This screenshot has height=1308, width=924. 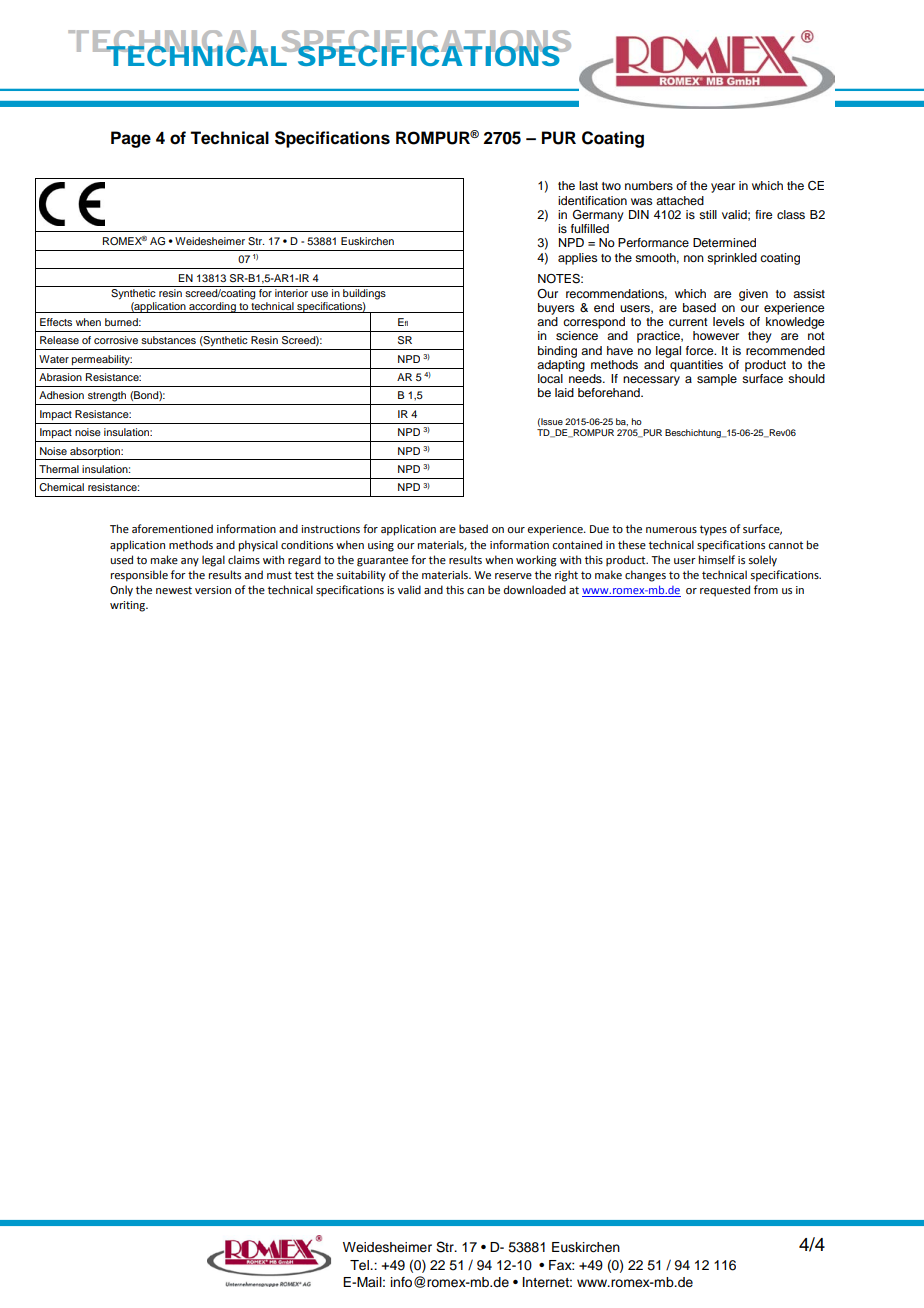 I want to click on year, so click(x=723, y=188).
